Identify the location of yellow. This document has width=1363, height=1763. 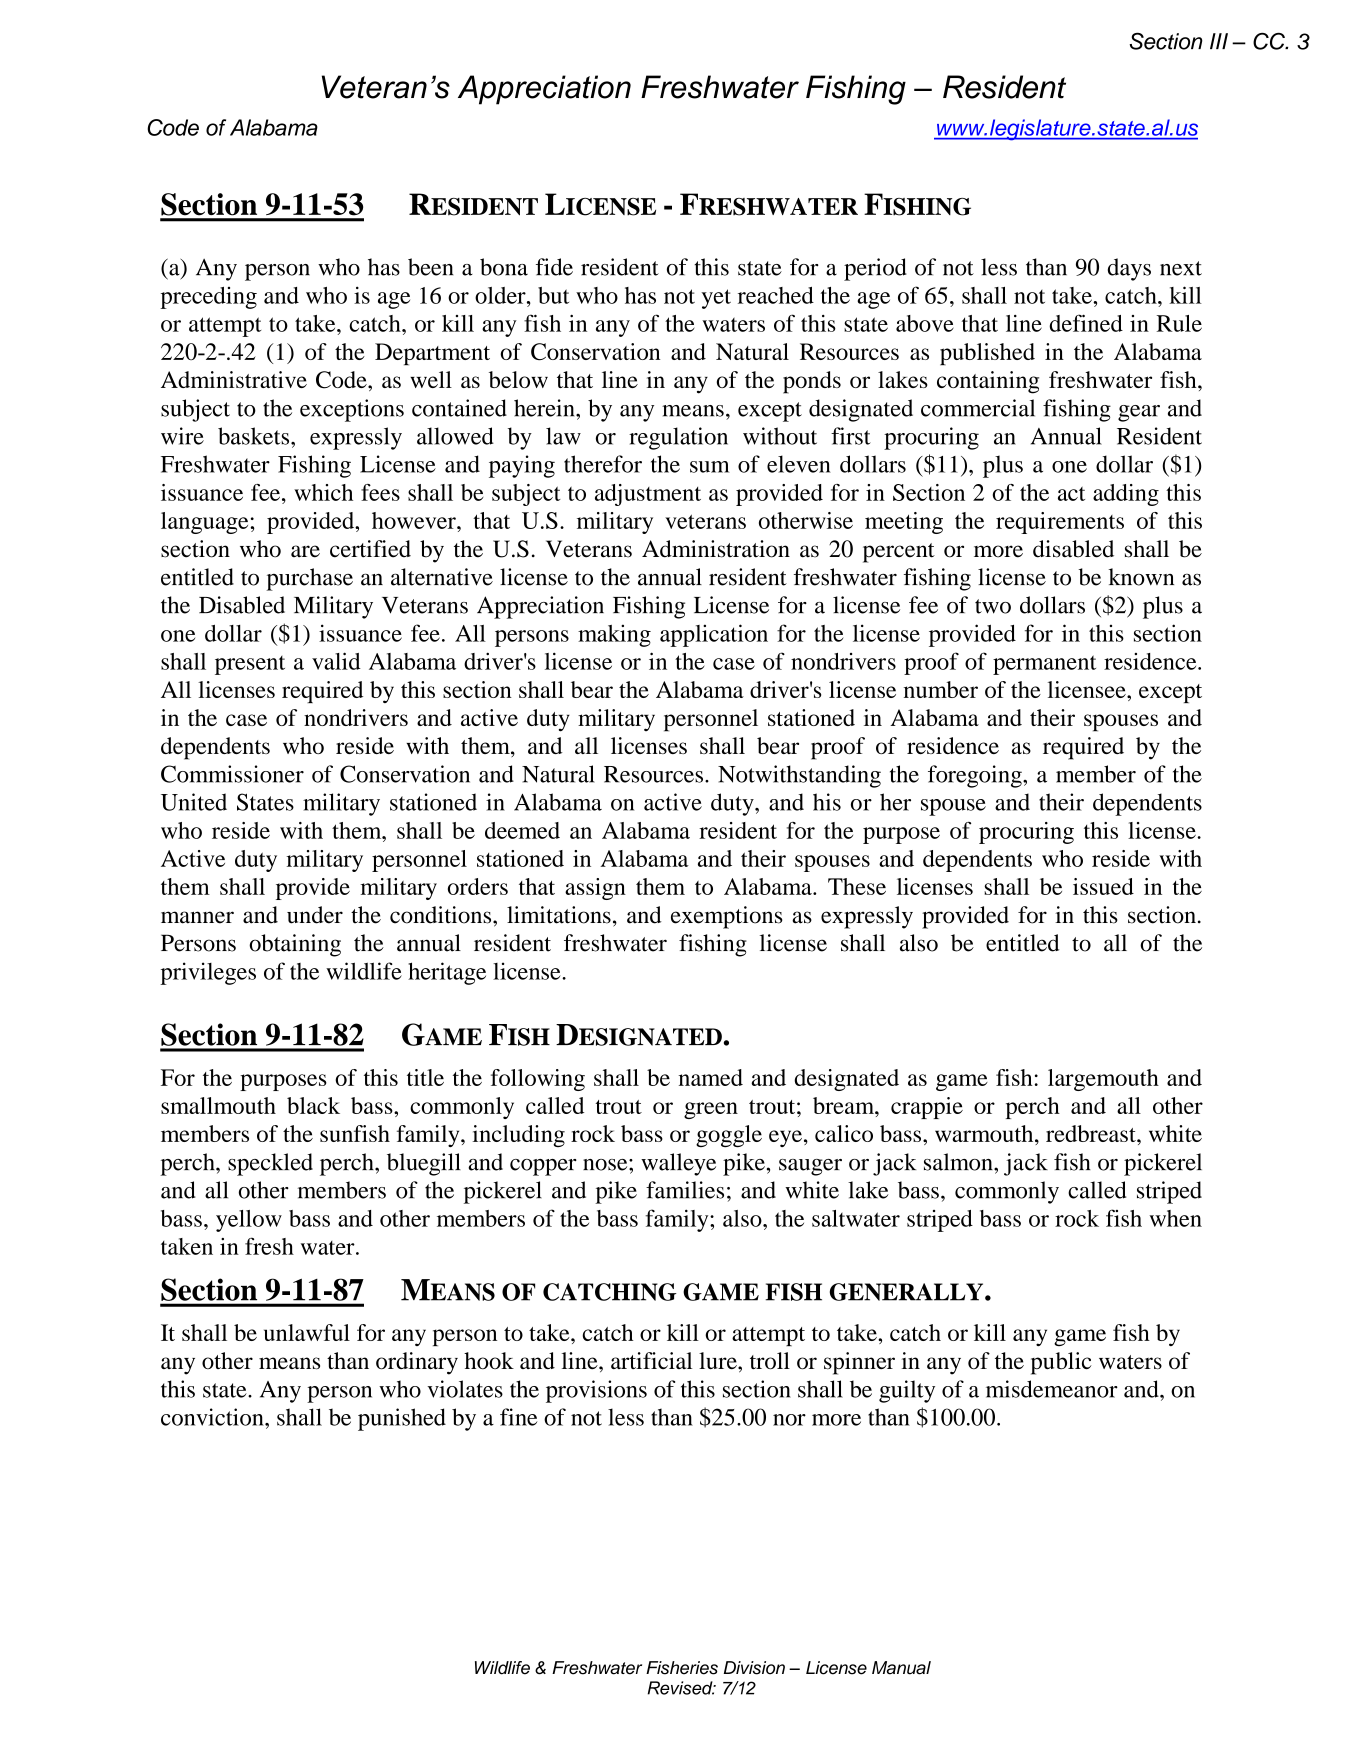
(249, 1221).
